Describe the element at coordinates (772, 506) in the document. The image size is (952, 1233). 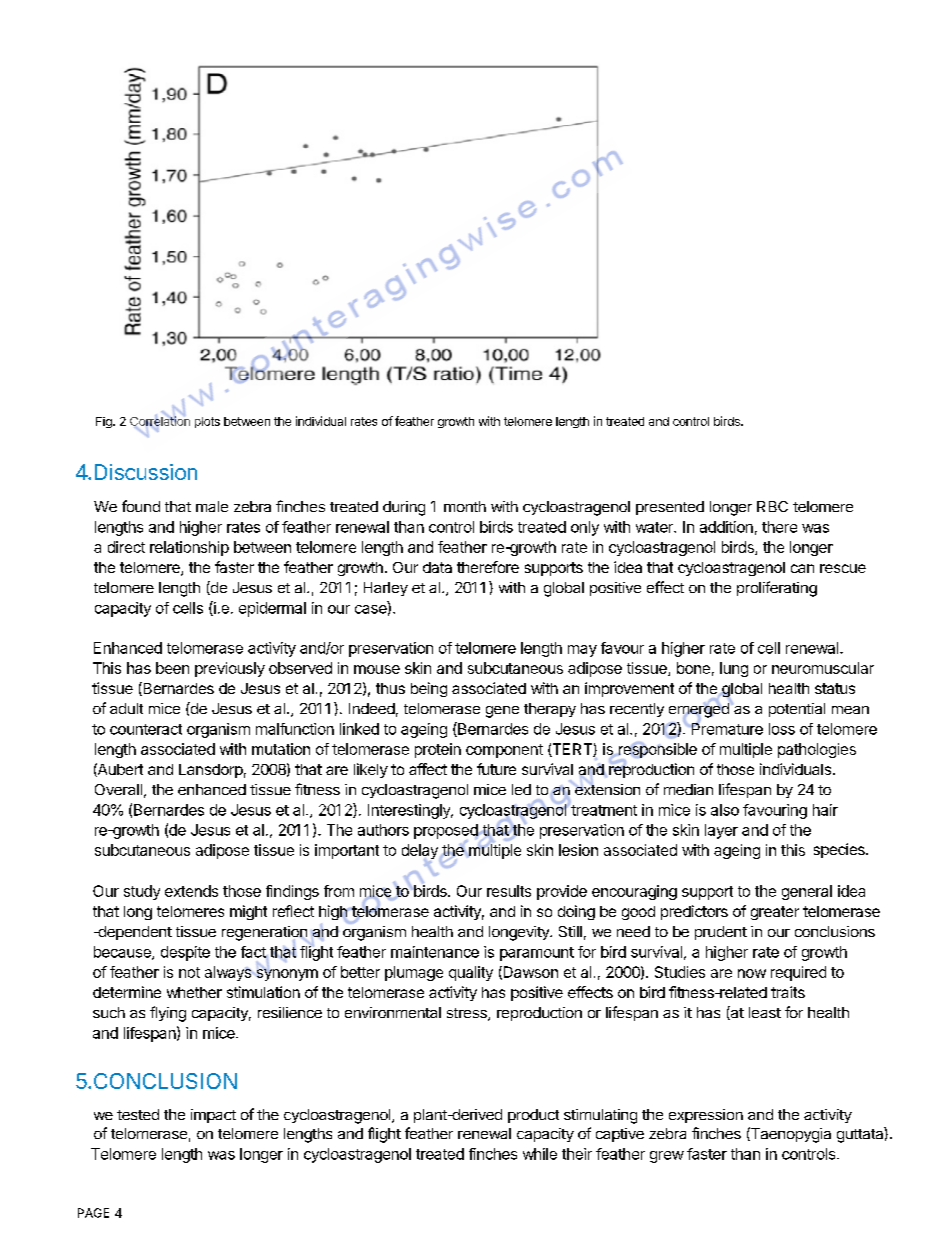
I see `RBC` at that location.
